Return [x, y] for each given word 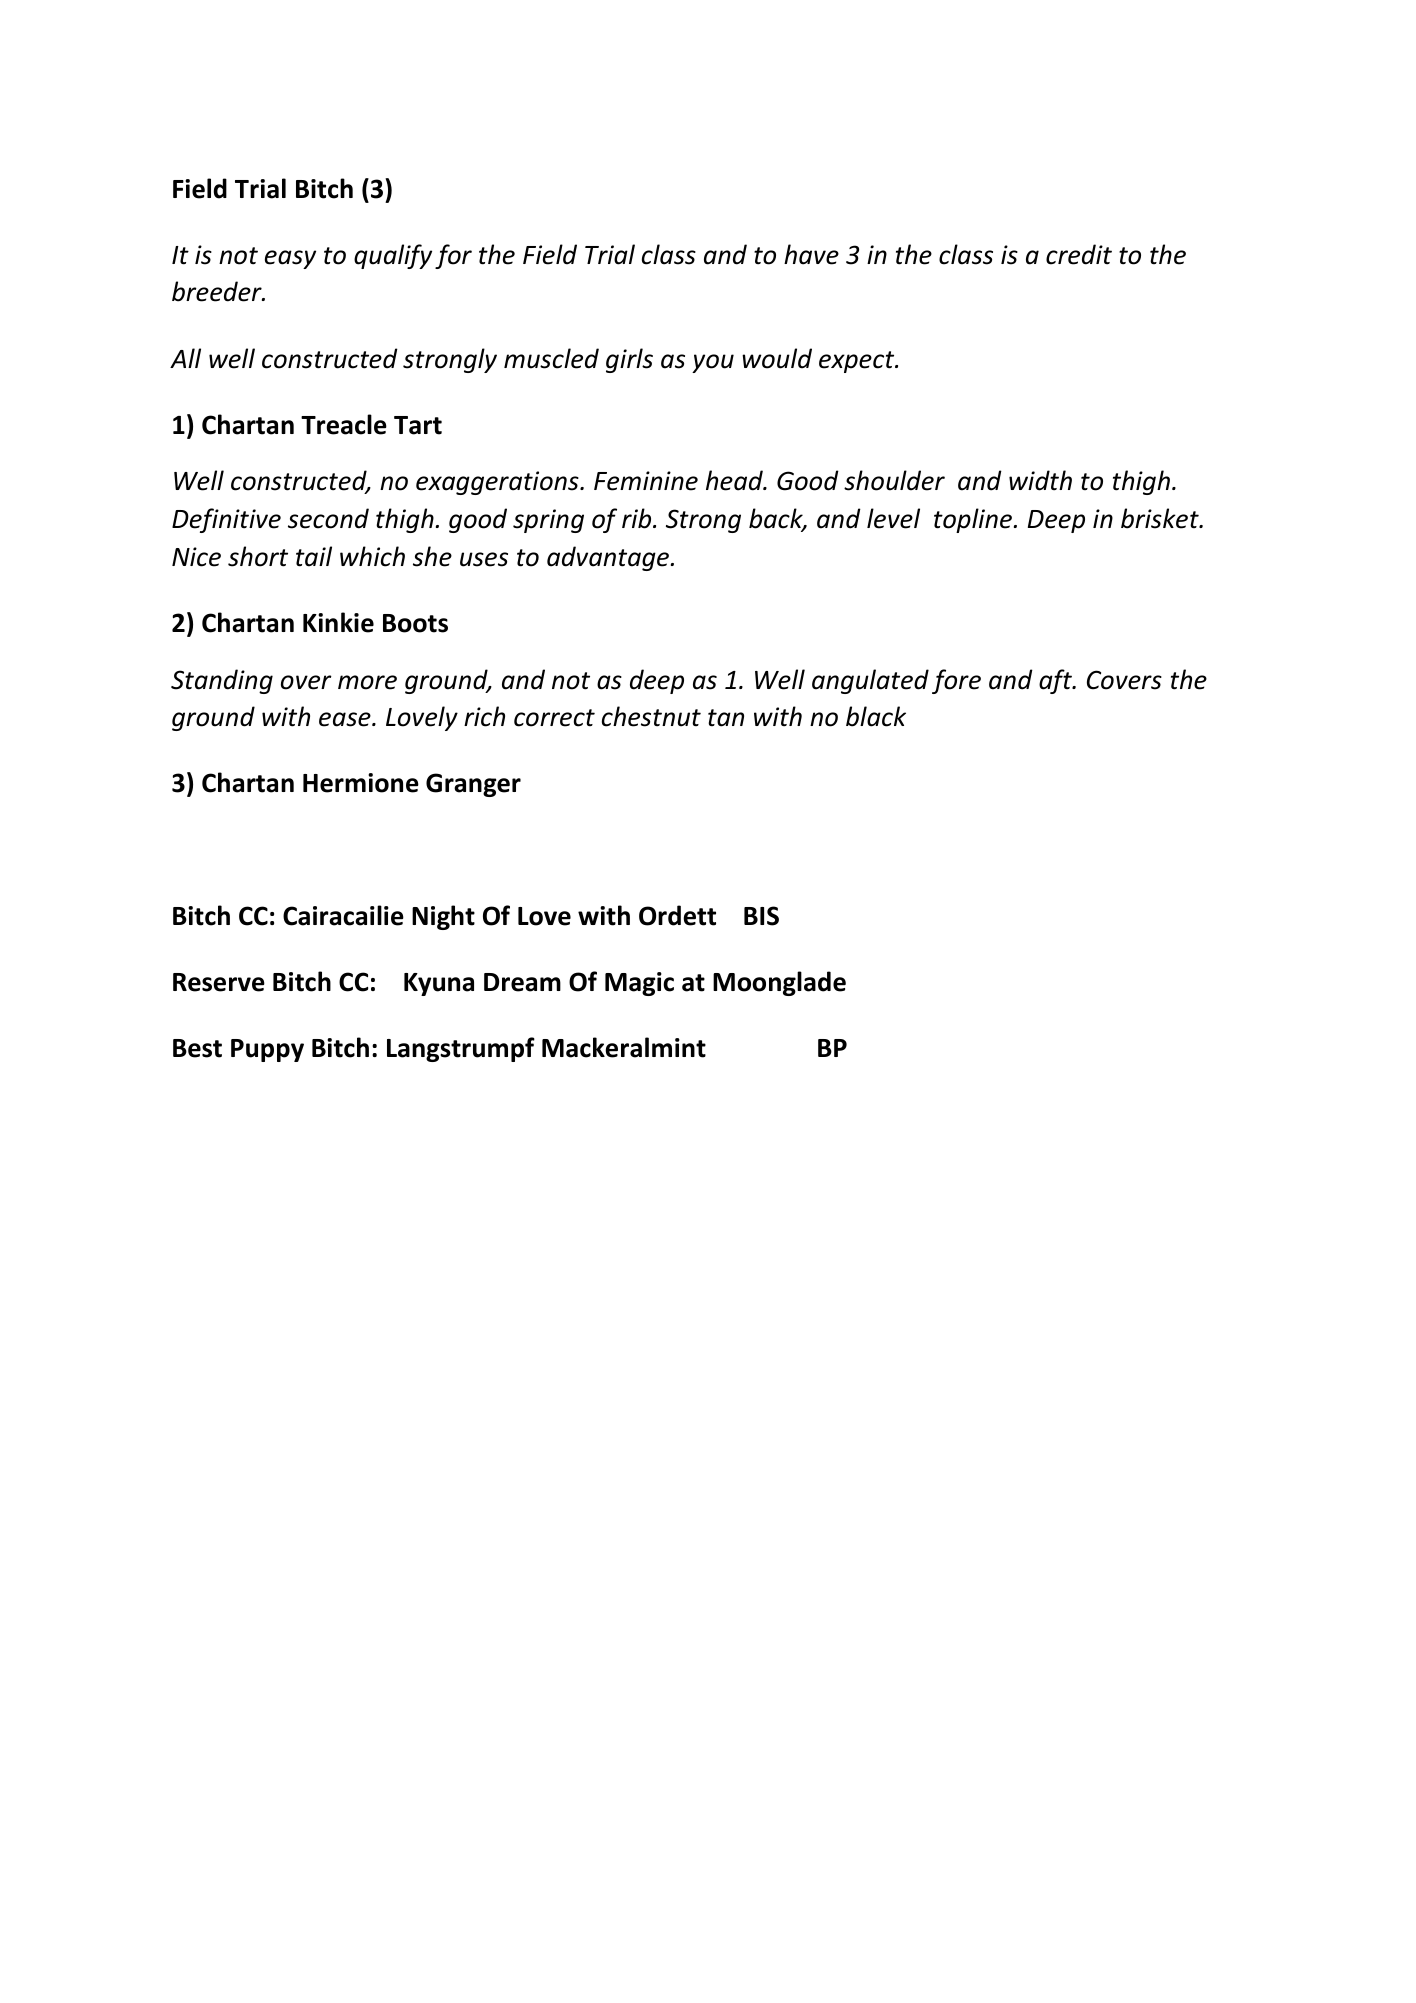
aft [1056, 681]
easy [290, 259]
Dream [522, 982]
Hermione [361, 783]
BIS [761, 916]
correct [554, 718]
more [367, 682]
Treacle [344, 424]
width [1040, 480]
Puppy [267, 1050]
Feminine [646, 481]
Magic [639, 984]
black [876, 716]
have [811, 254]
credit [1079, 254]
